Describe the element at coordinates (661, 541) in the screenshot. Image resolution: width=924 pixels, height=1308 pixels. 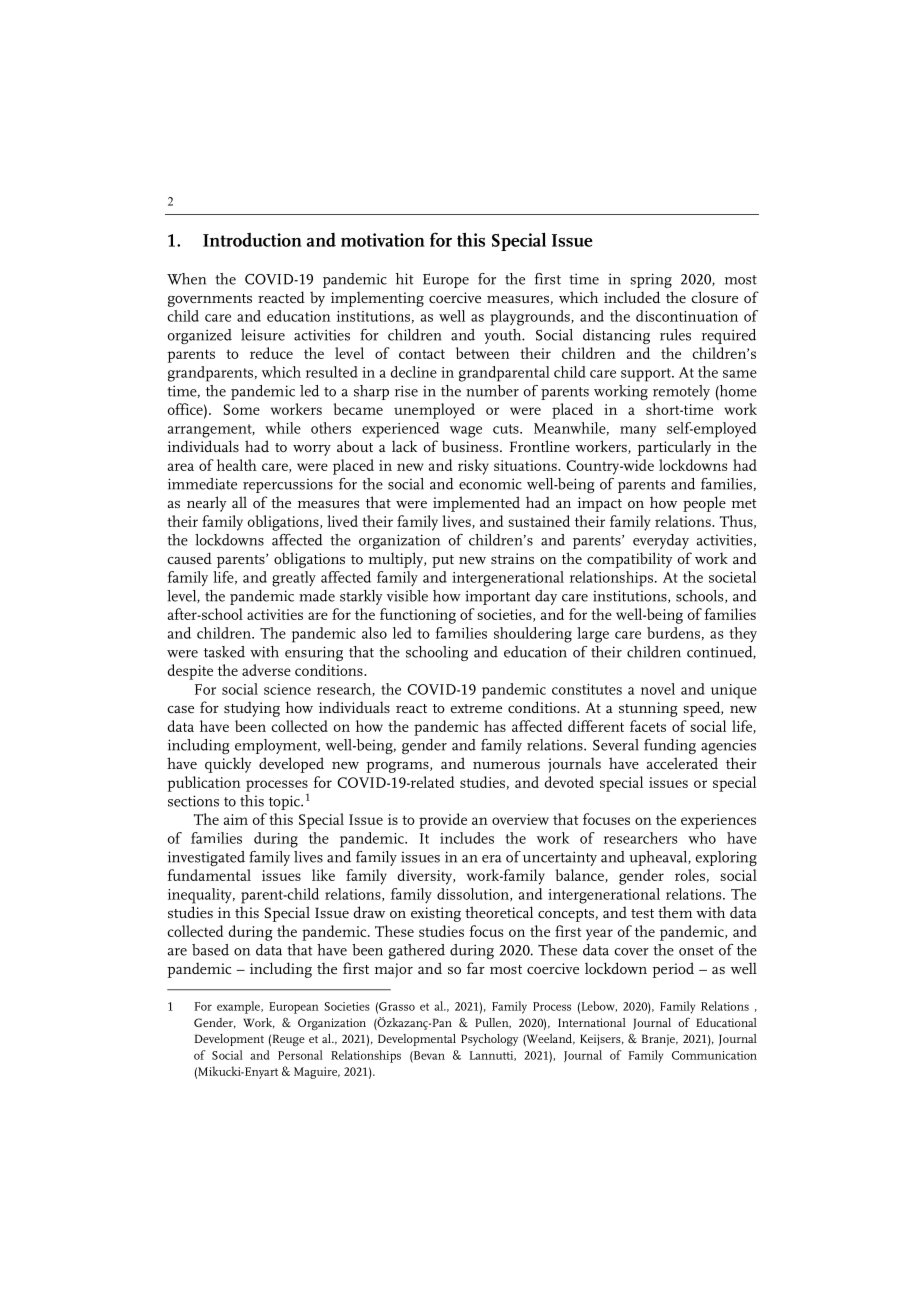
I see `everyday` at that location.
